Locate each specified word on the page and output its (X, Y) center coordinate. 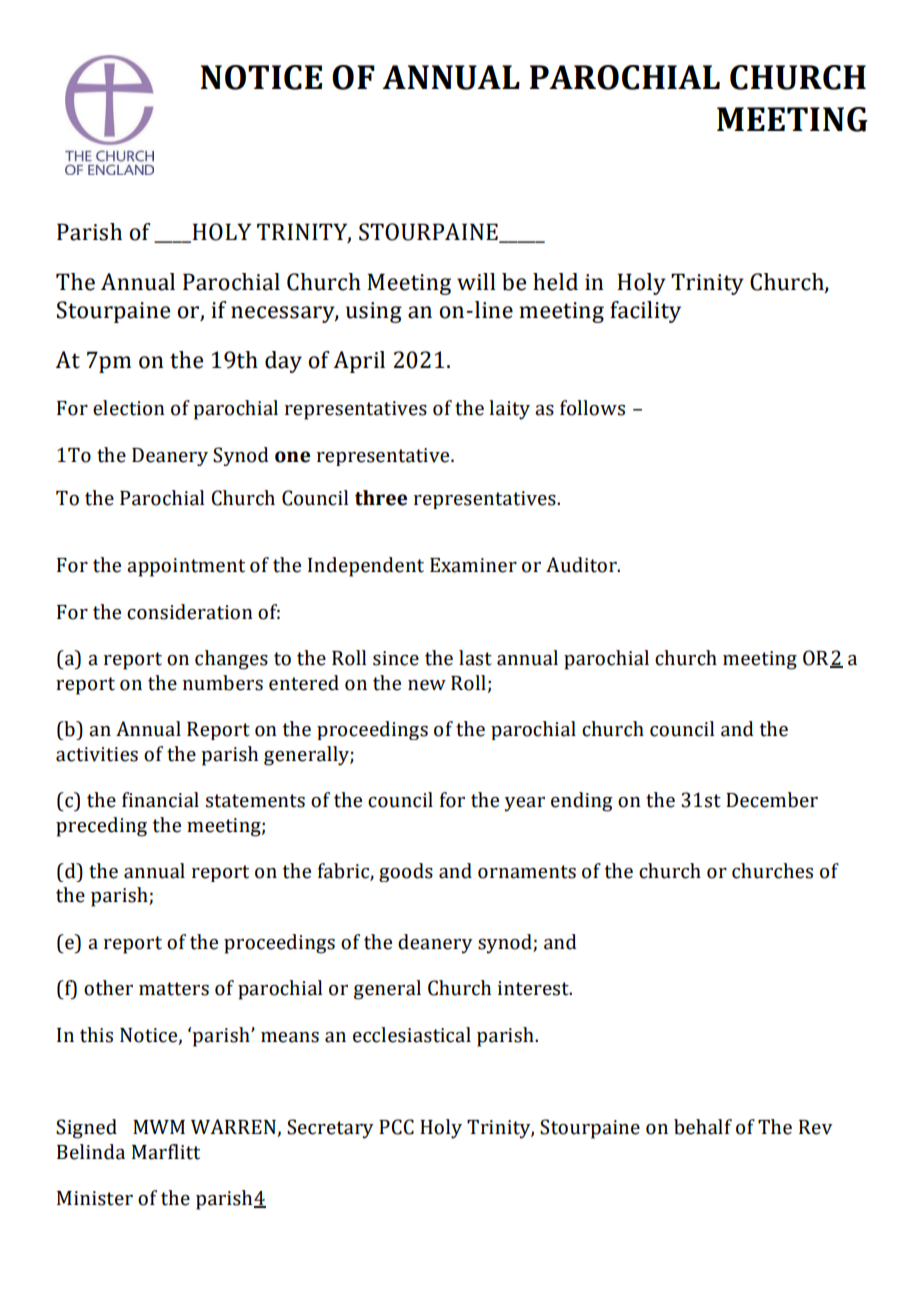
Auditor (582, 565)
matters (174, 989)
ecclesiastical (412, 1035)
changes (231, 660)
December (772, 800)
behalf (703, 1127)
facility (645, 312)
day (283, 362)
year (525, 804)
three (381, 498)
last (475, 658)
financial (160, 800)
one (292, 457)
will (476, 281)
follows (592, 408)
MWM (159, 1127)
